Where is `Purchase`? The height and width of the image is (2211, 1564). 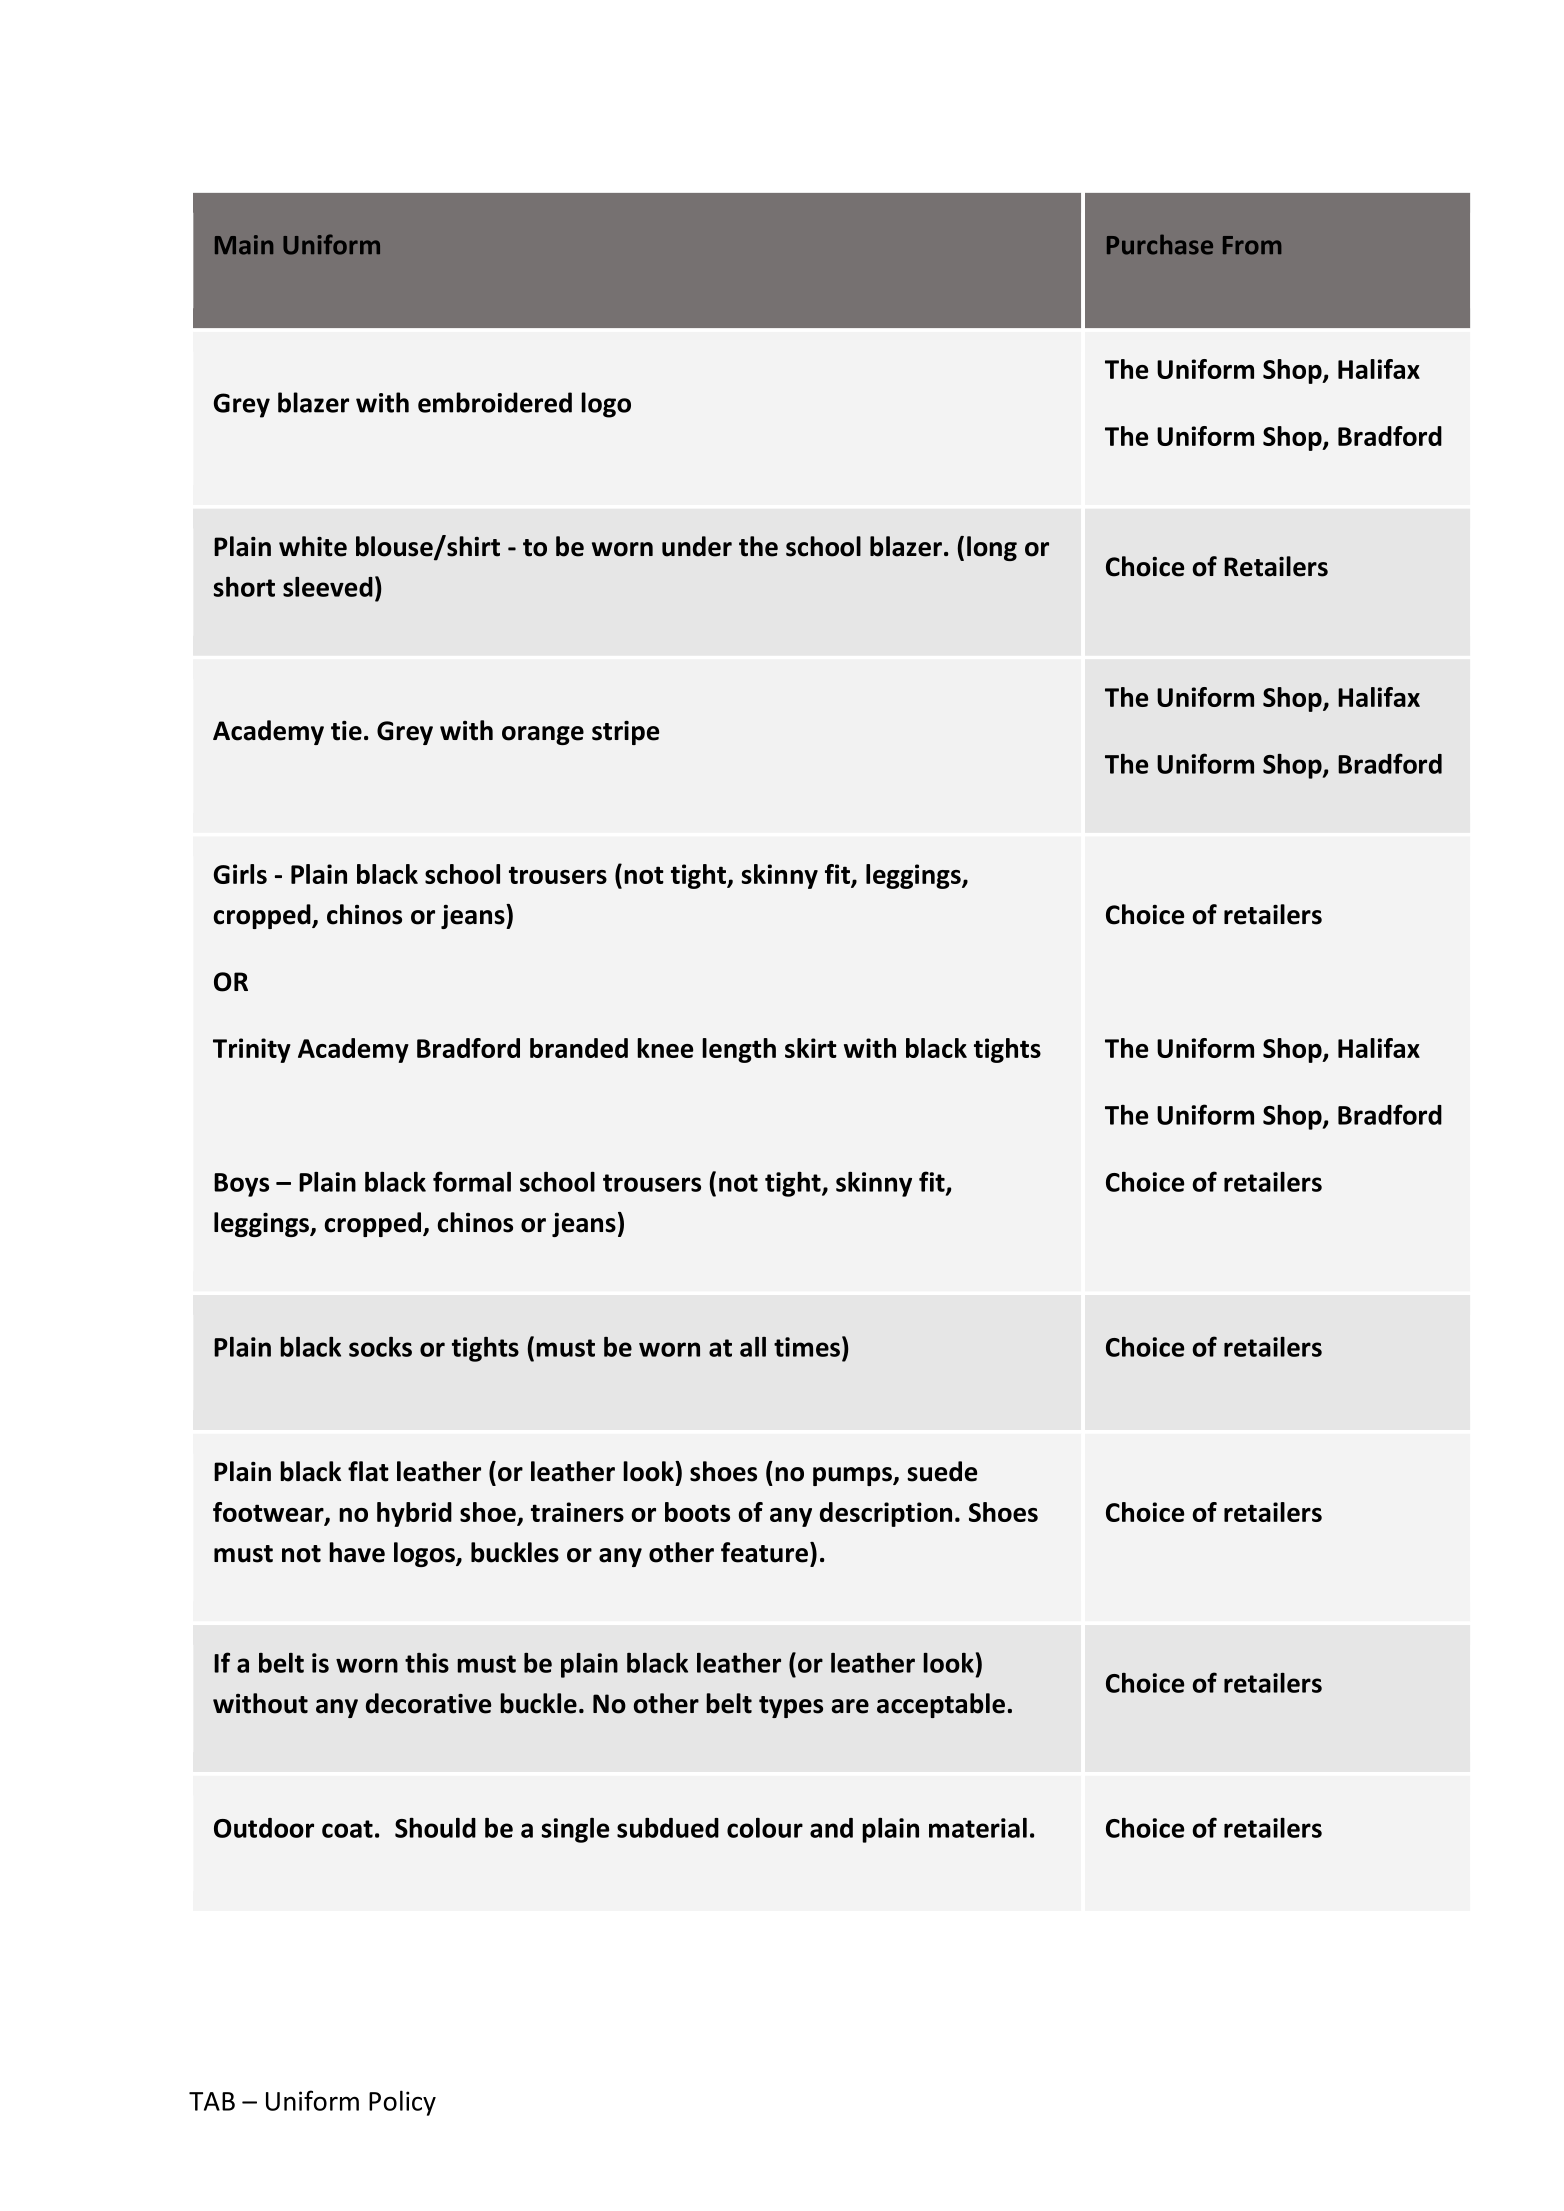 Purchase is located at coordinates (1160, 244).
